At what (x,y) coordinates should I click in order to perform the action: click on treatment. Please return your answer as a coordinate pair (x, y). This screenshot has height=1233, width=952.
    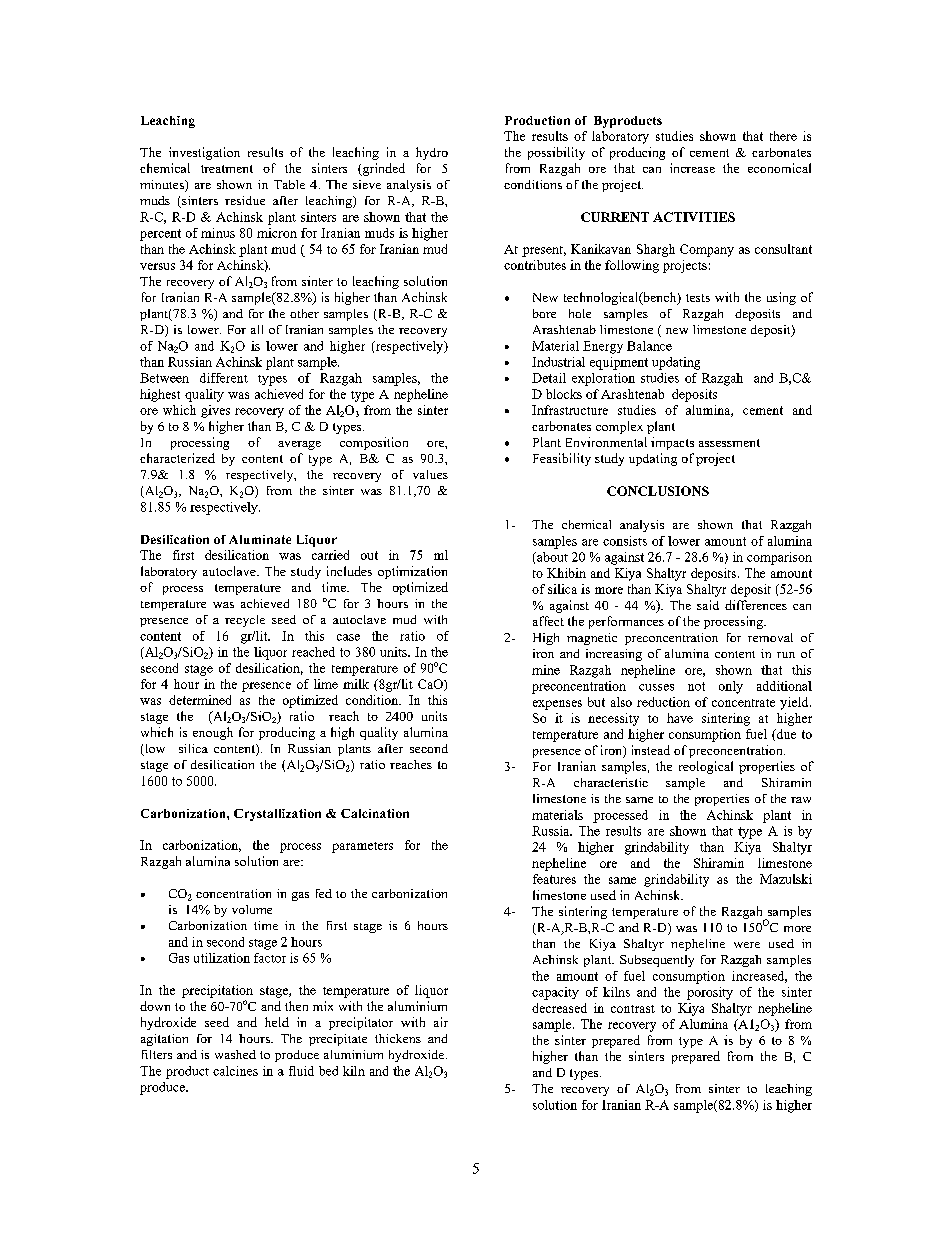
    Looking at the image, I should click on (227, 169).
